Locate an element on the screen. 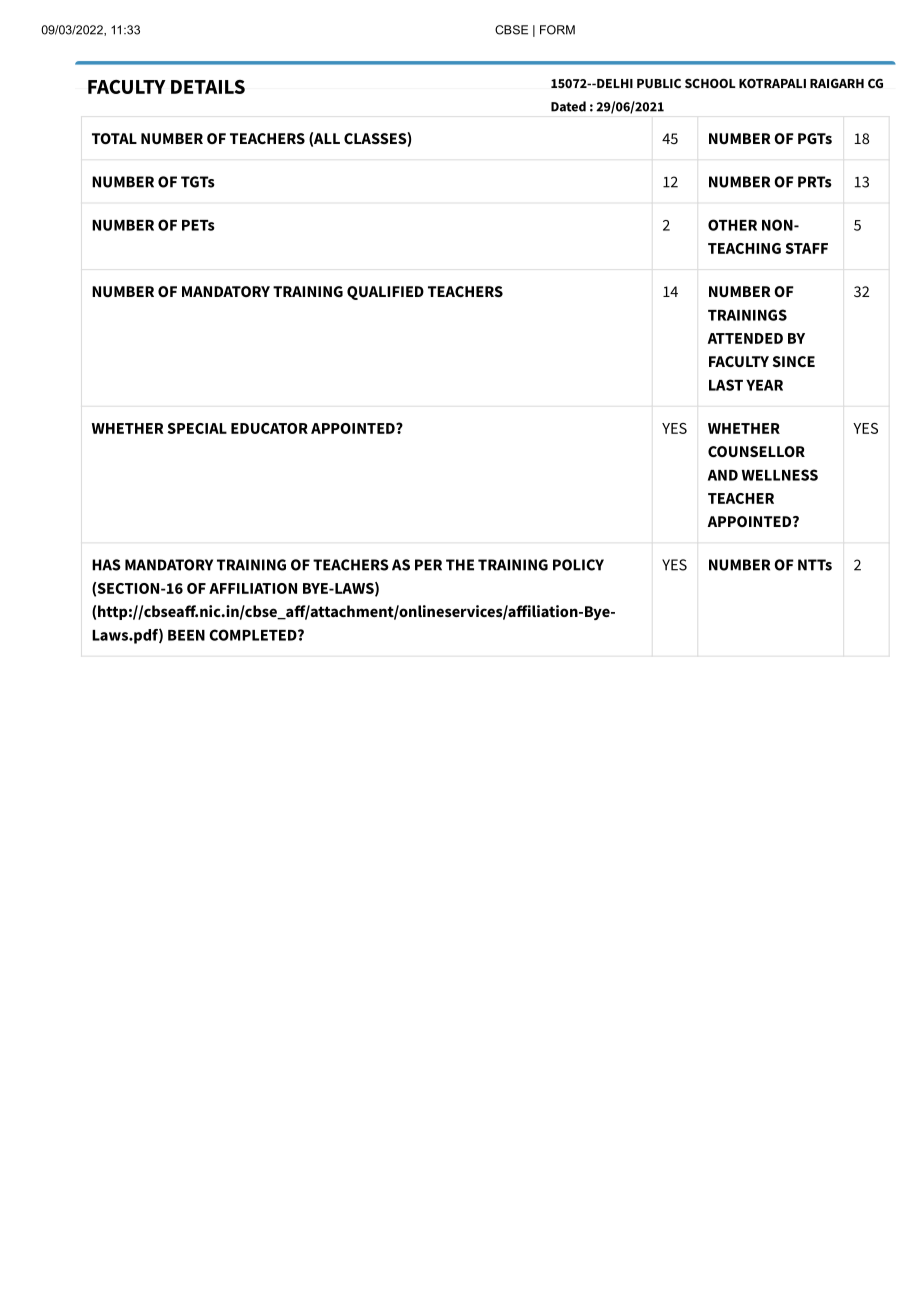 This screenshot has height=1309, width=924. COMPLETED is located at coordinates (254, 635).
